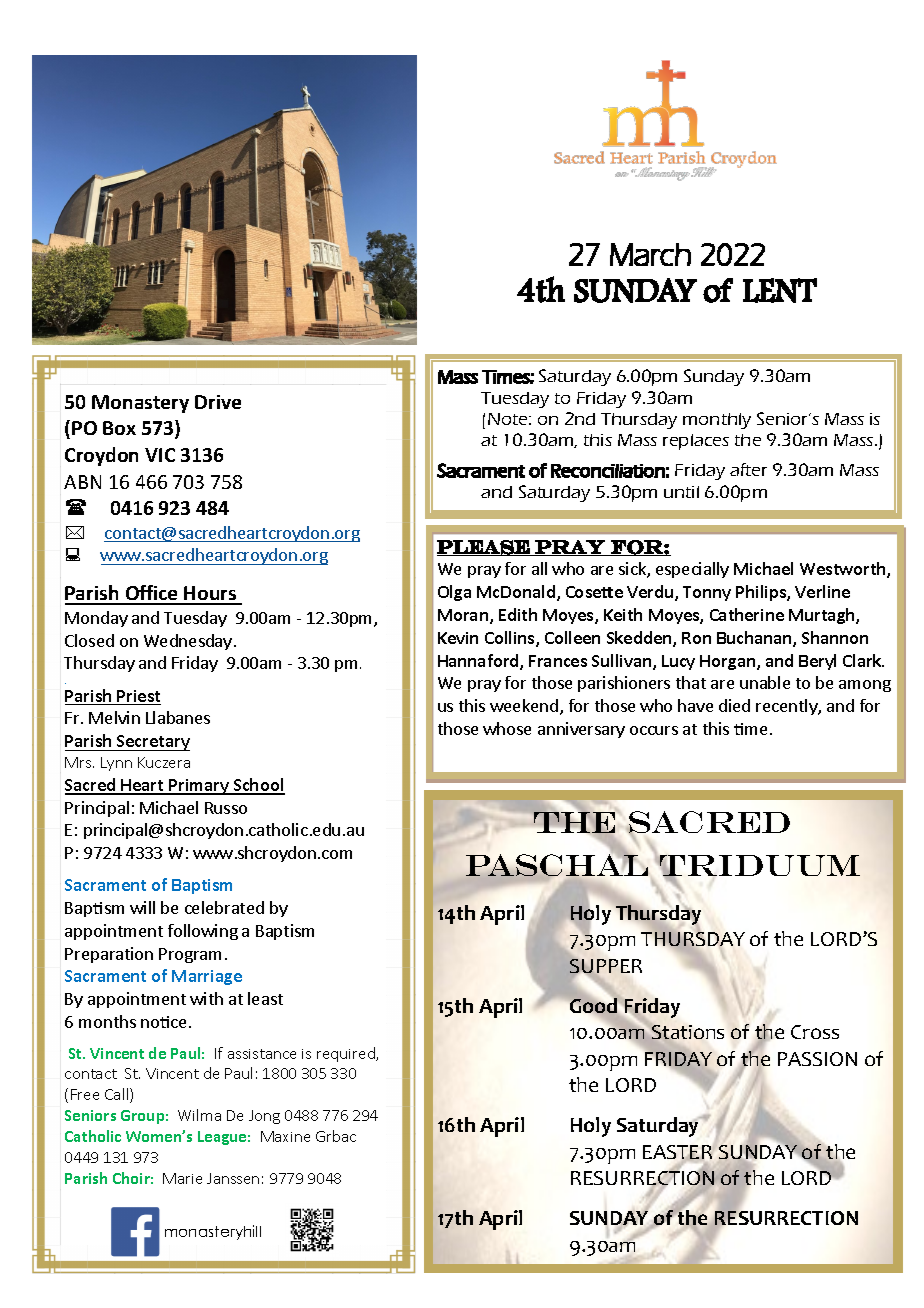 The height and width of the screenshot is (1308, 924). What do you see at coordinates (650, 254) in the screenshot?
I see `March` at bounding box center [650, 254].
